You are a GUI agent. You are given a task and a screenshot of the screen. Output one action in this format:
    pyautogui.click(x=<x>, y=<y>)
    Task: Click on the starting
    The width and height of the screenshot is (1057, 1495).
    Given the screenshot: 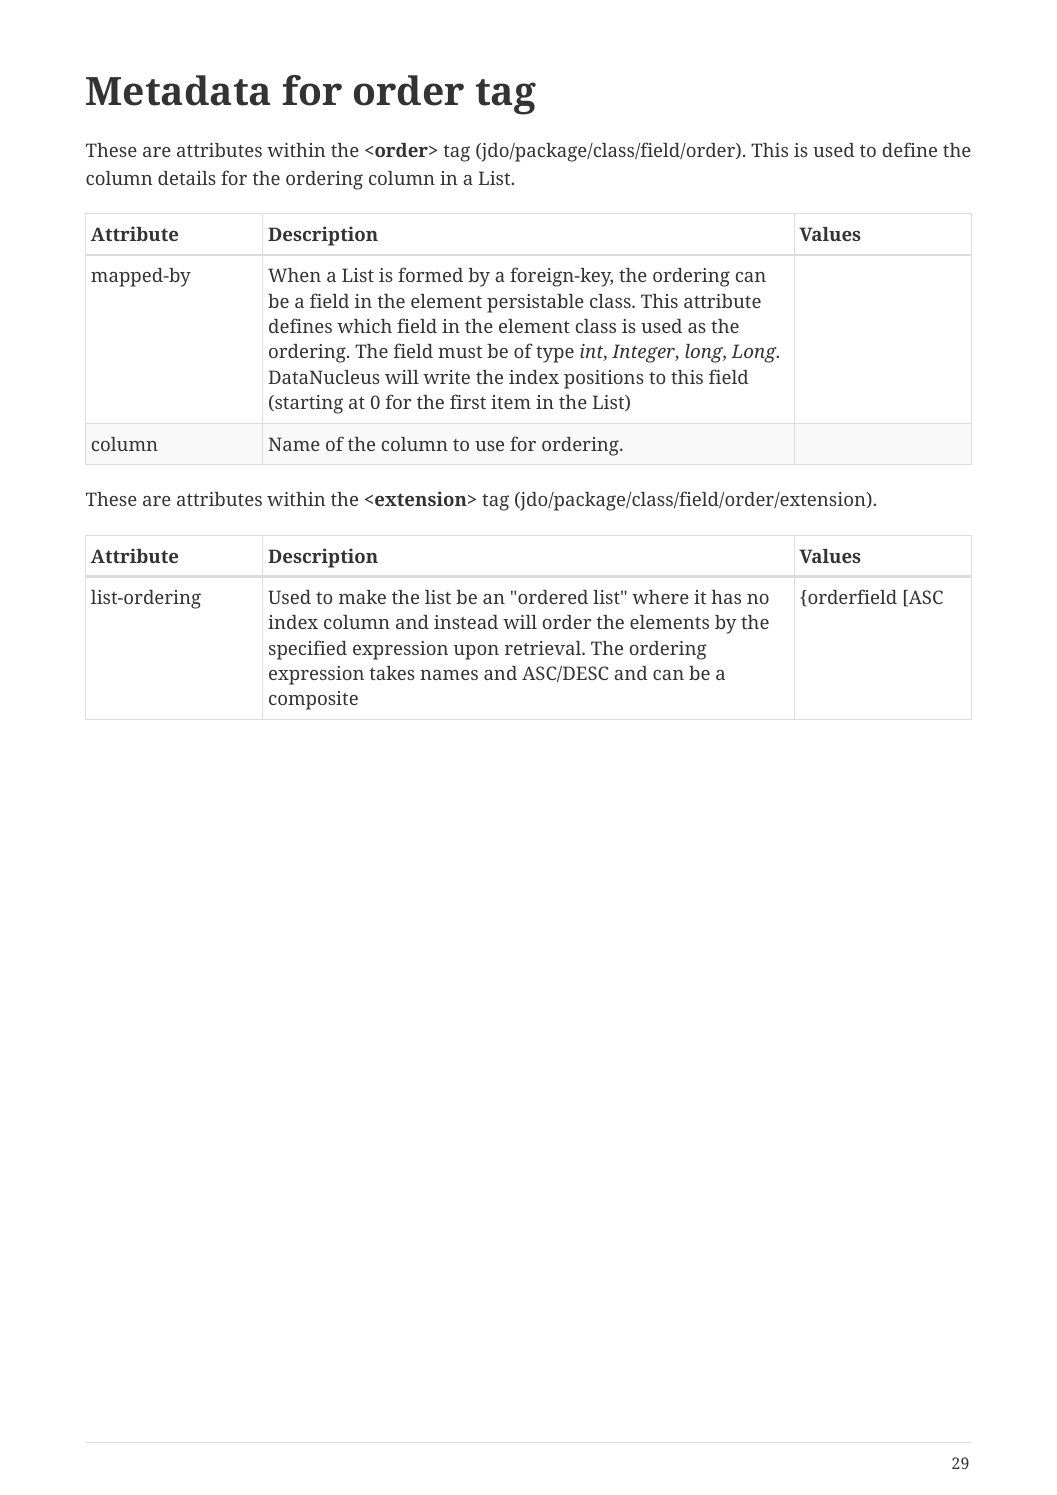 What is the action you would take?
    pyautogui.click(x=308, y=404)
